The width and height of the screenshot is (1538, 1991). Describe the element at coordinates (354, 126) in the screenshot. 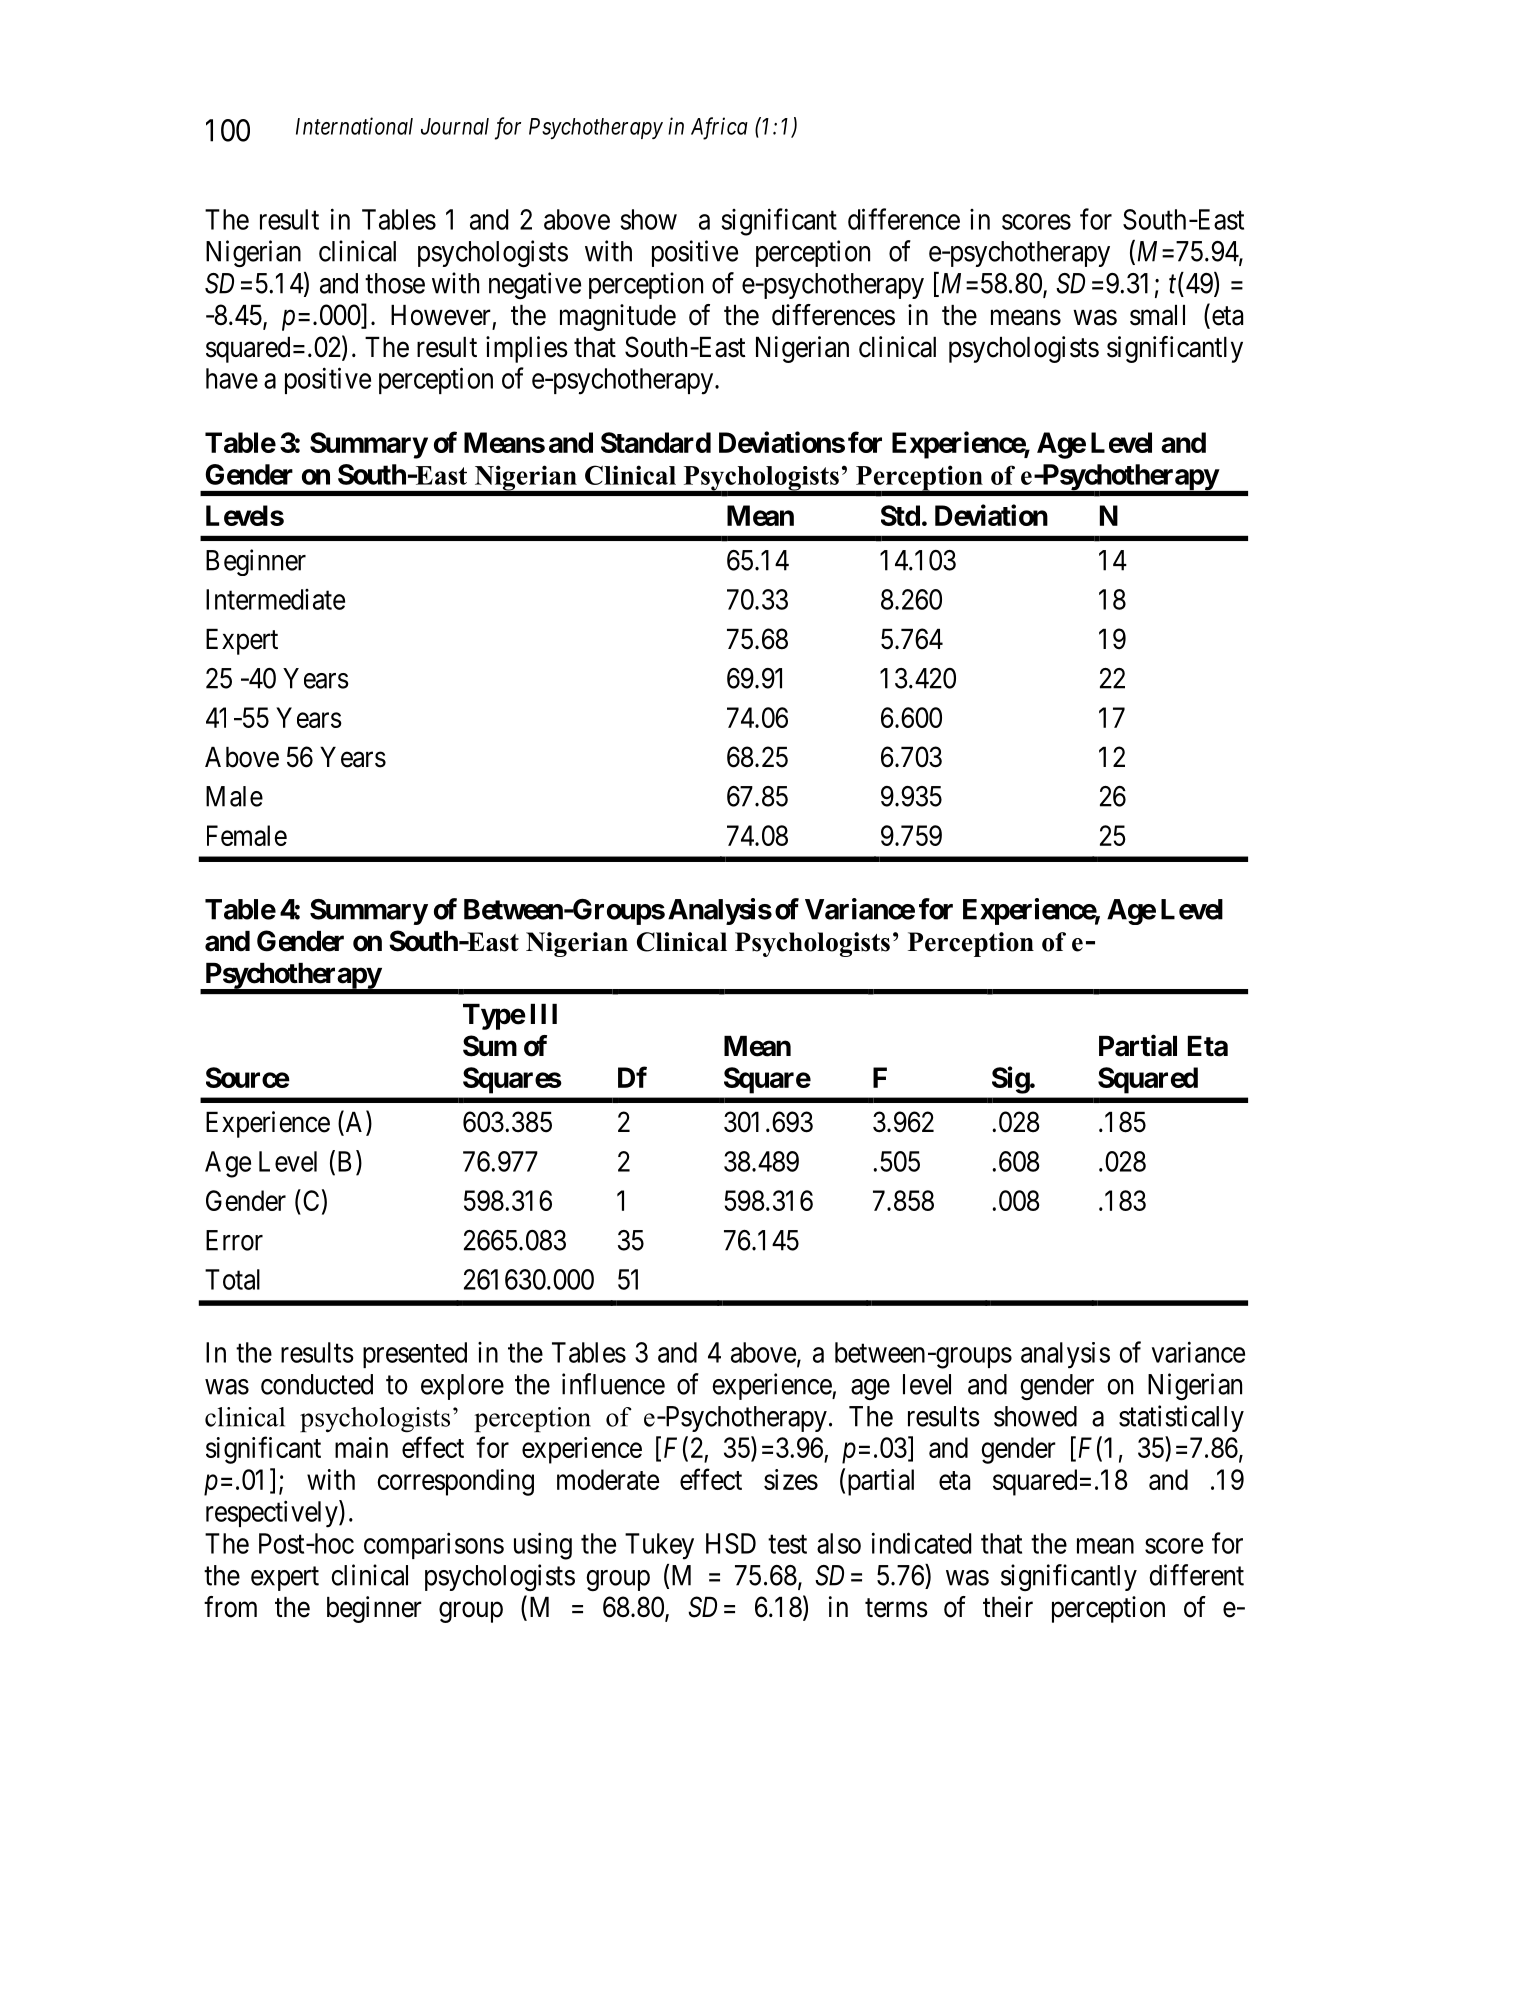

I see `International` at that location.
